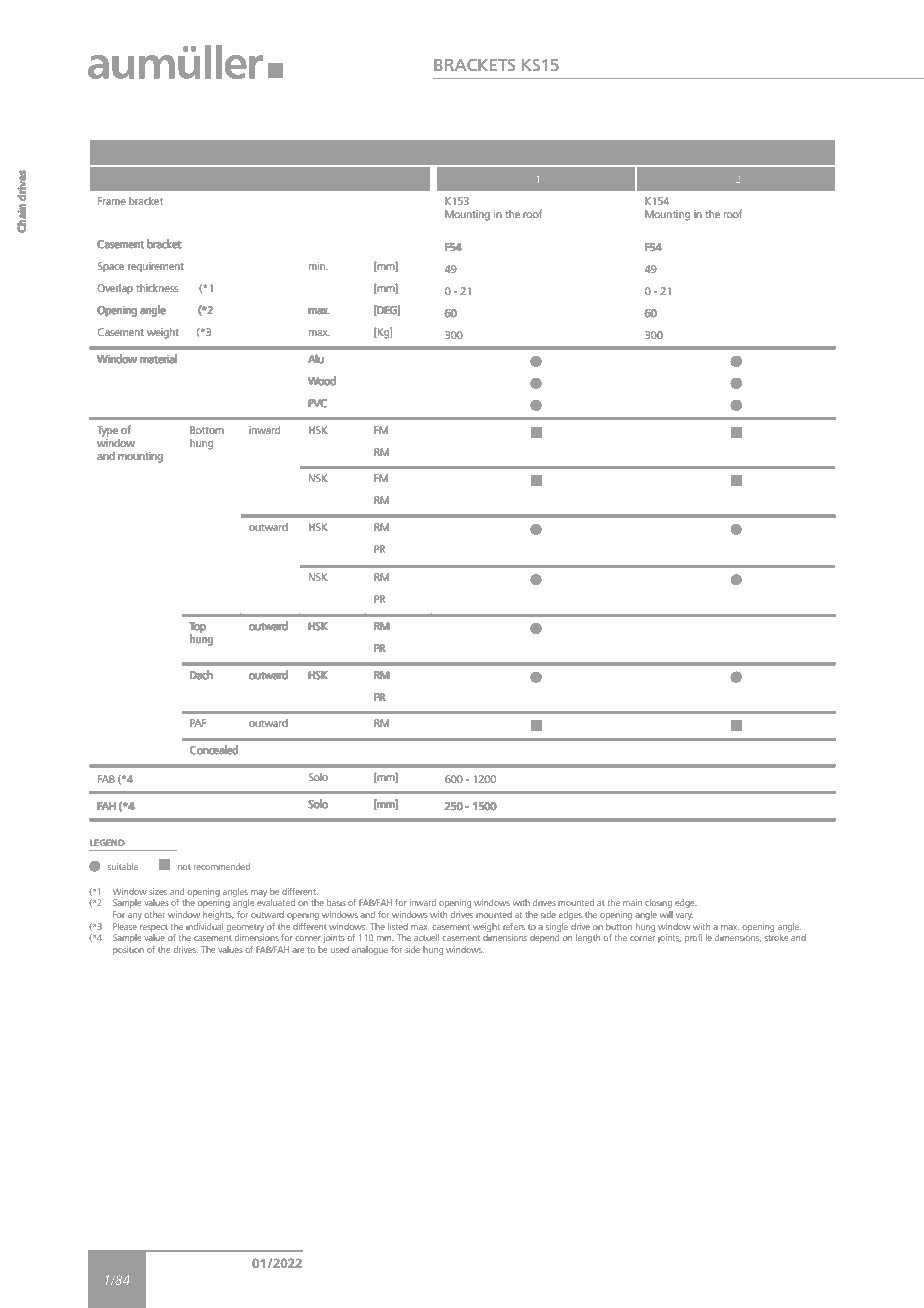 The height and width of the screenshot is (1308, 924). What do you see at coordinates (201, 675) in the screenshot?
I see `Dach` at bounding box center [201, 675].
